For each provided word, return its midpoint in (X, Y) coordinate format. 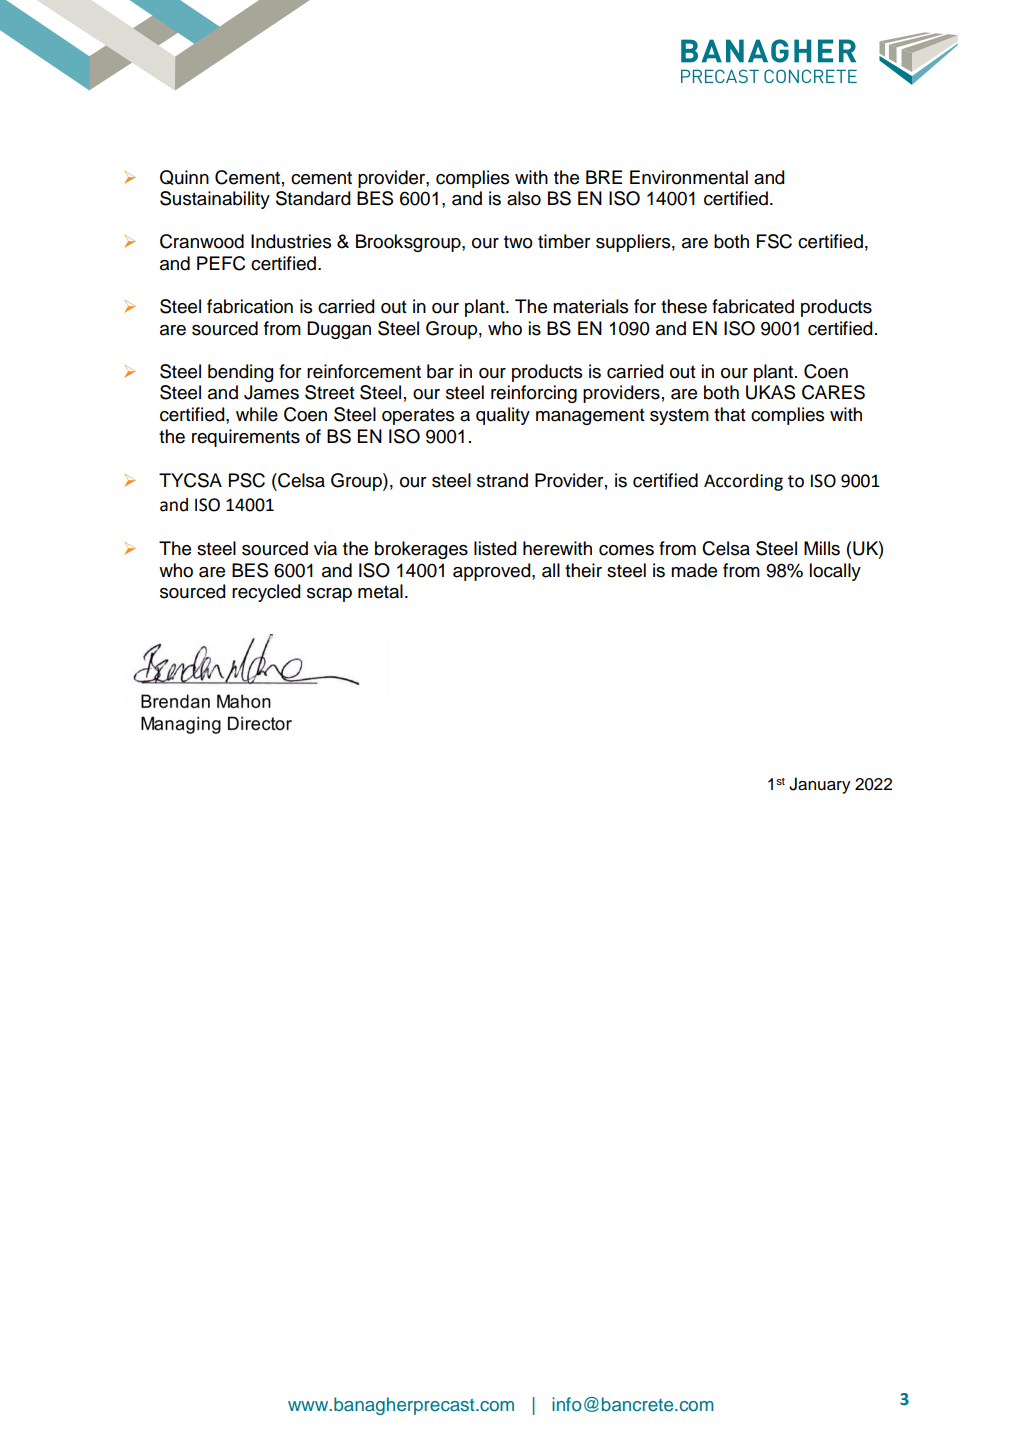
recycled (266, 593)
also (524, 198)
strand (502, 480)
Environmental (689, 177)
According (743, 482)
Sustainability (215, 200)
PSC (247, 480)
